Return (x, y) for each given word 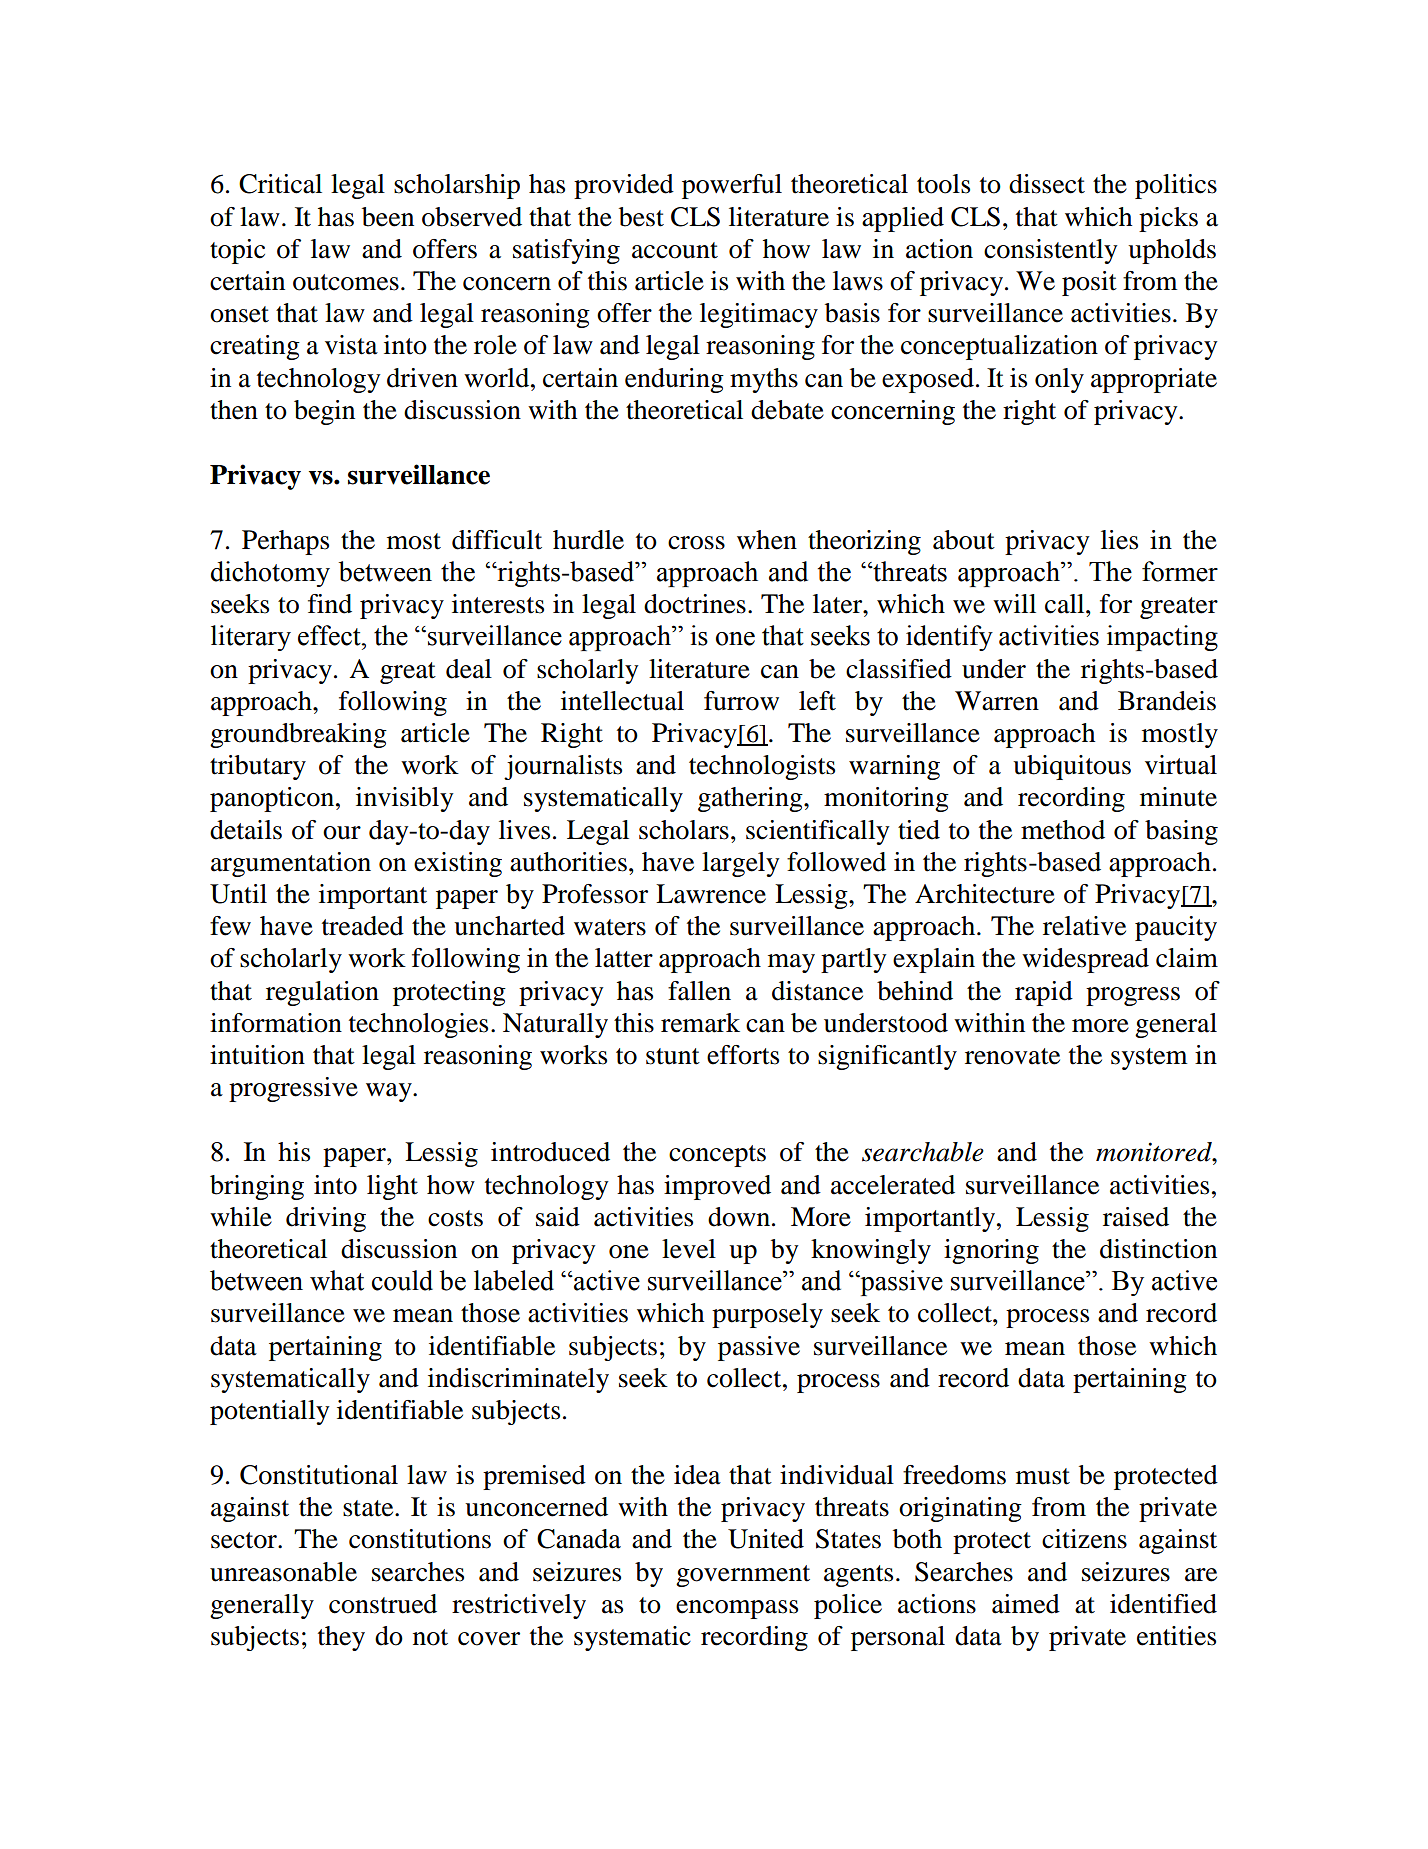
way (390, 1092)
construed (383, 1604)
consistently (1051, 251)
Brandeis (1167, 701)
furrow (741, 701)
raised (1136, 1217)
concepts (717, 1156)
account (675, 250)
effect (330, 635)
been (388, 217)
